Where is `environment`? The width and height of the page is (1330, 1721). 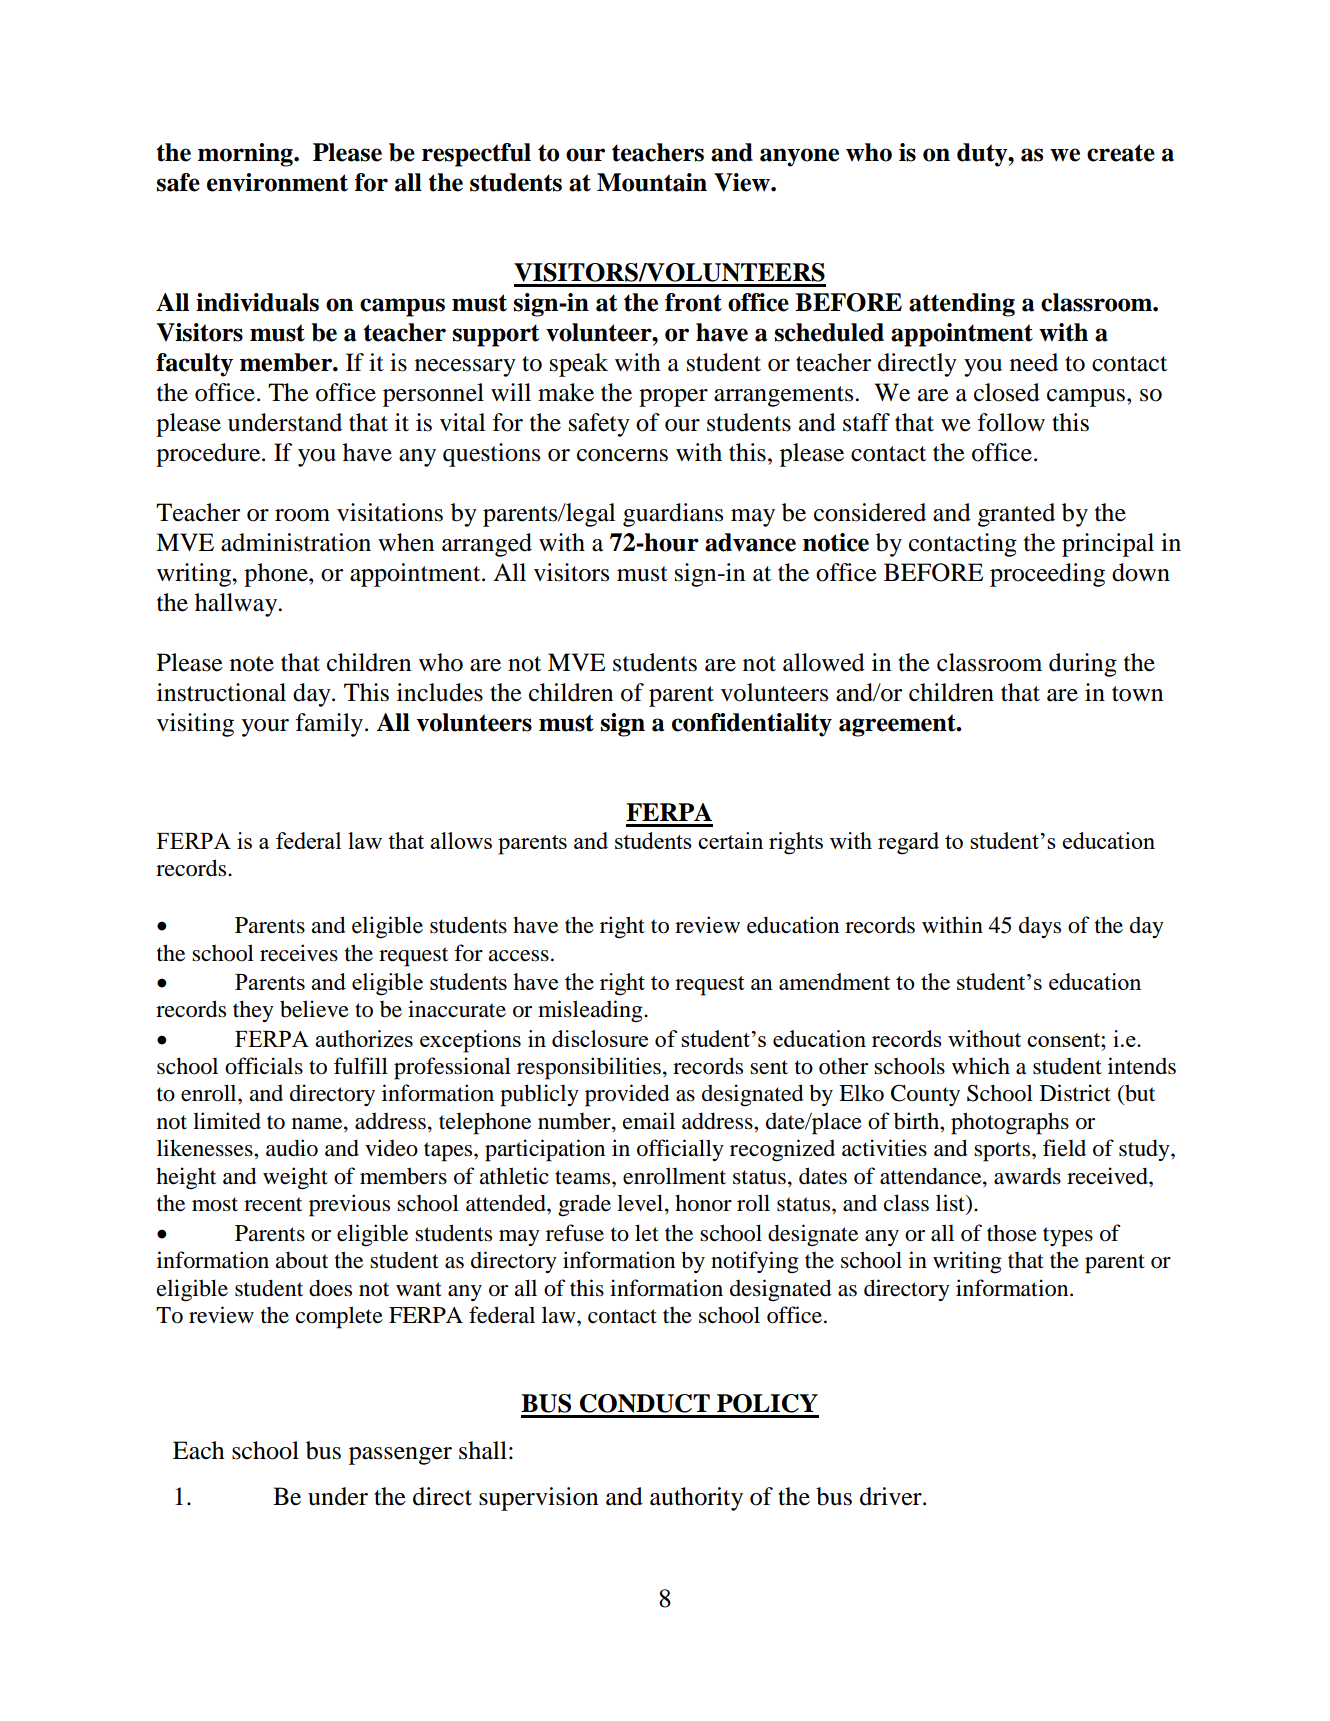
environment is located at coordinates (277, 182).
